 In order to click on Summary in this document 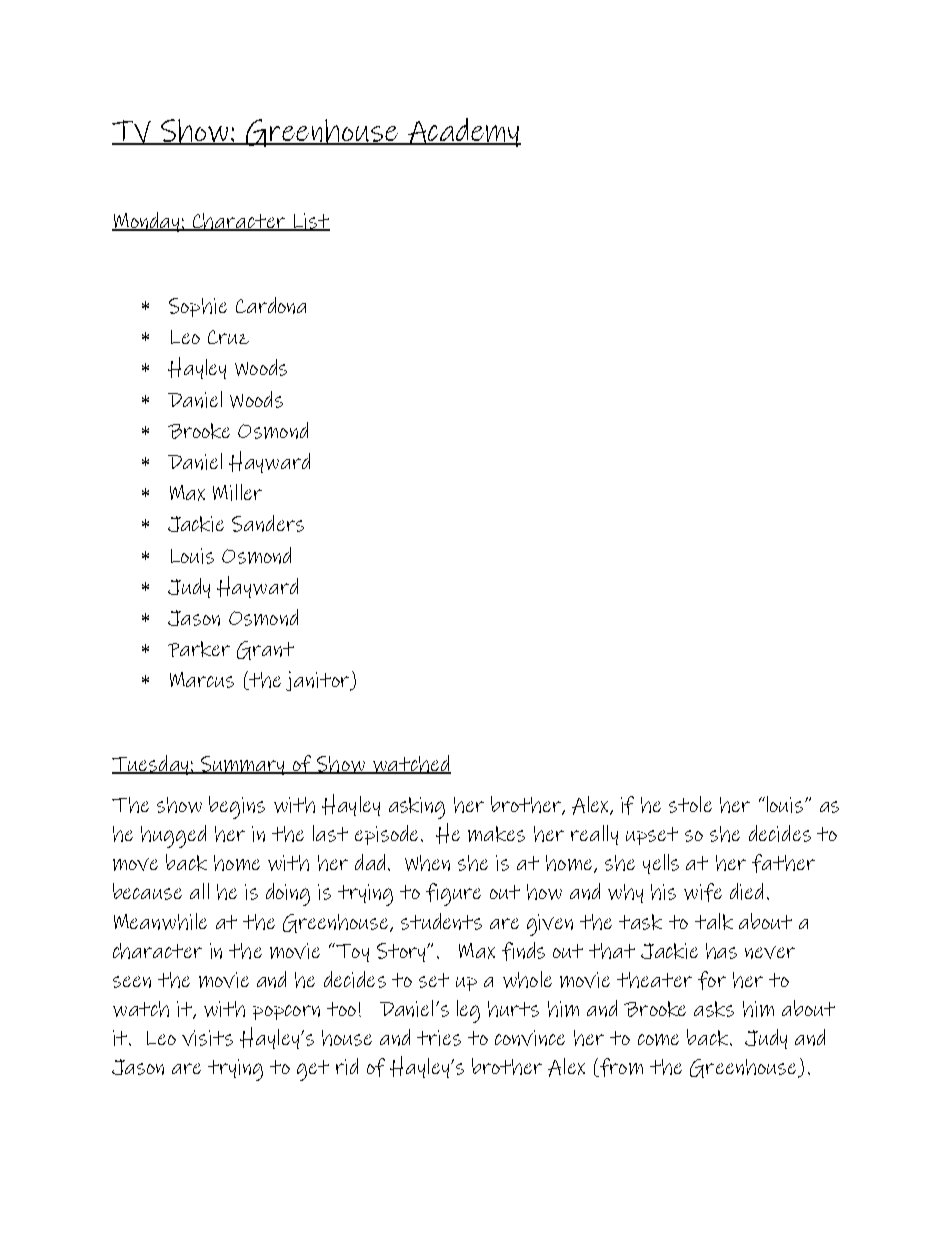, I will do `click(242, 765)`.
